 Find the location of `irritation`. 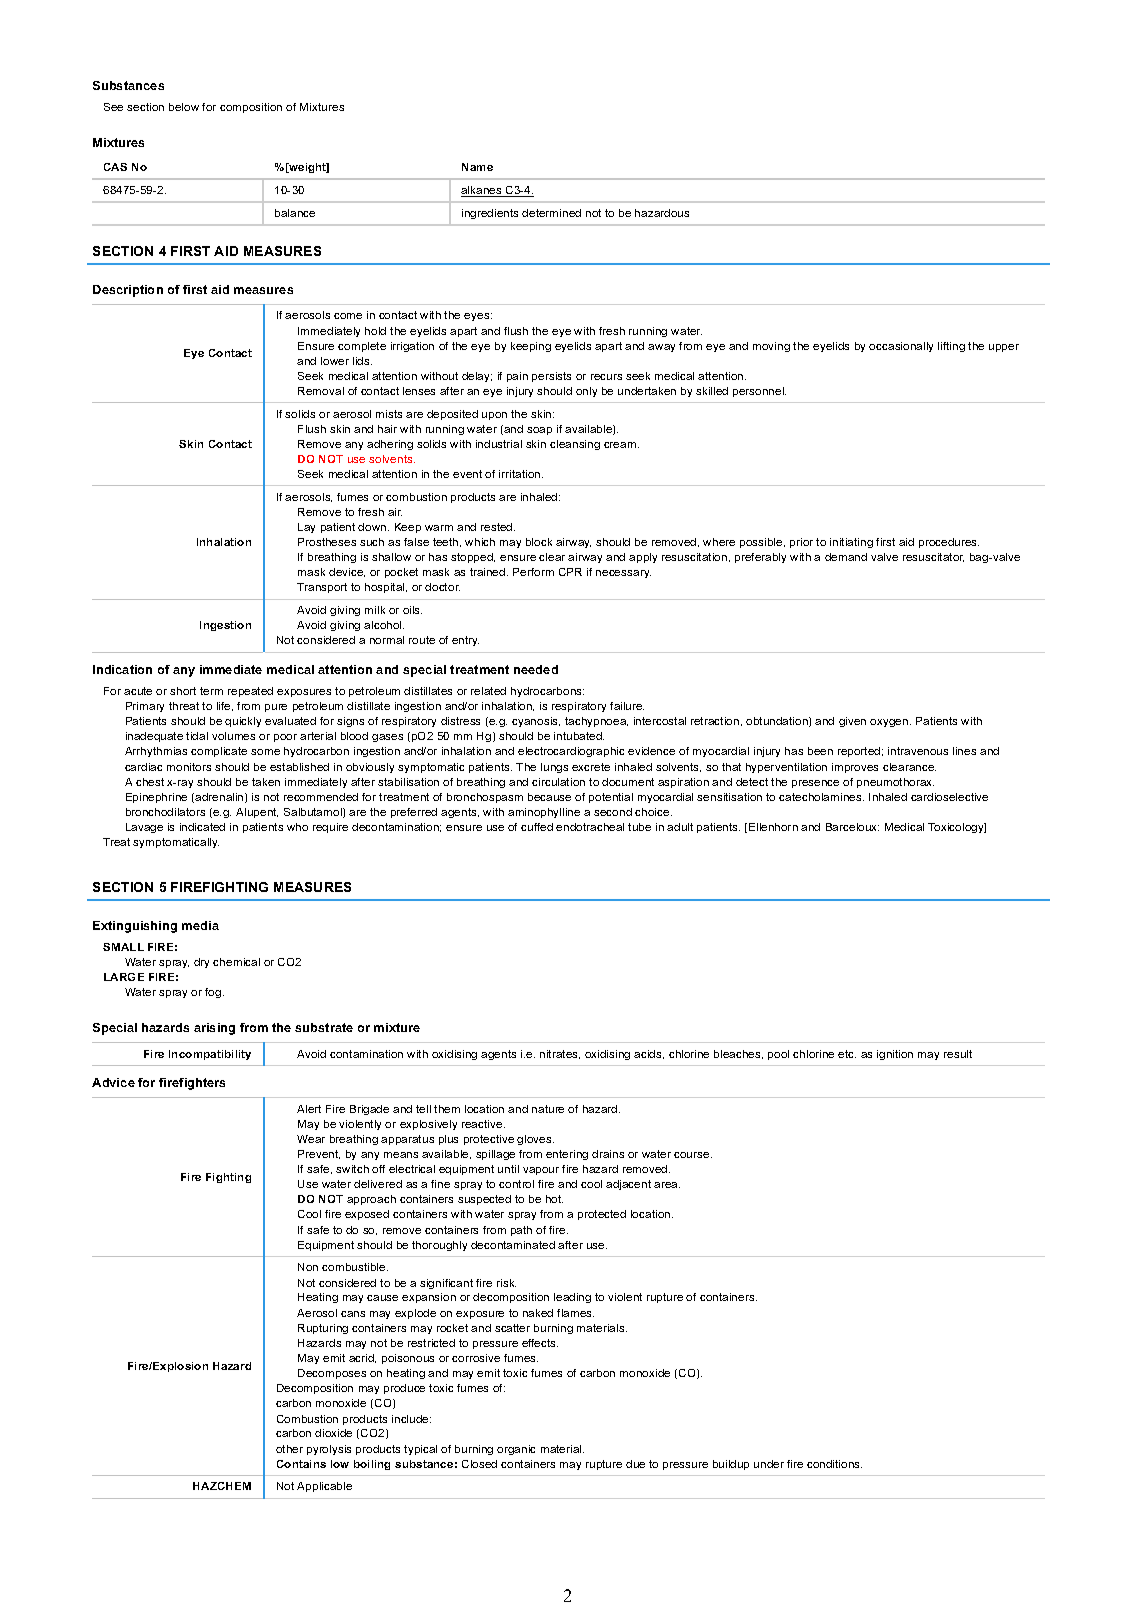

irritation is located at coordinates (521, 474).
